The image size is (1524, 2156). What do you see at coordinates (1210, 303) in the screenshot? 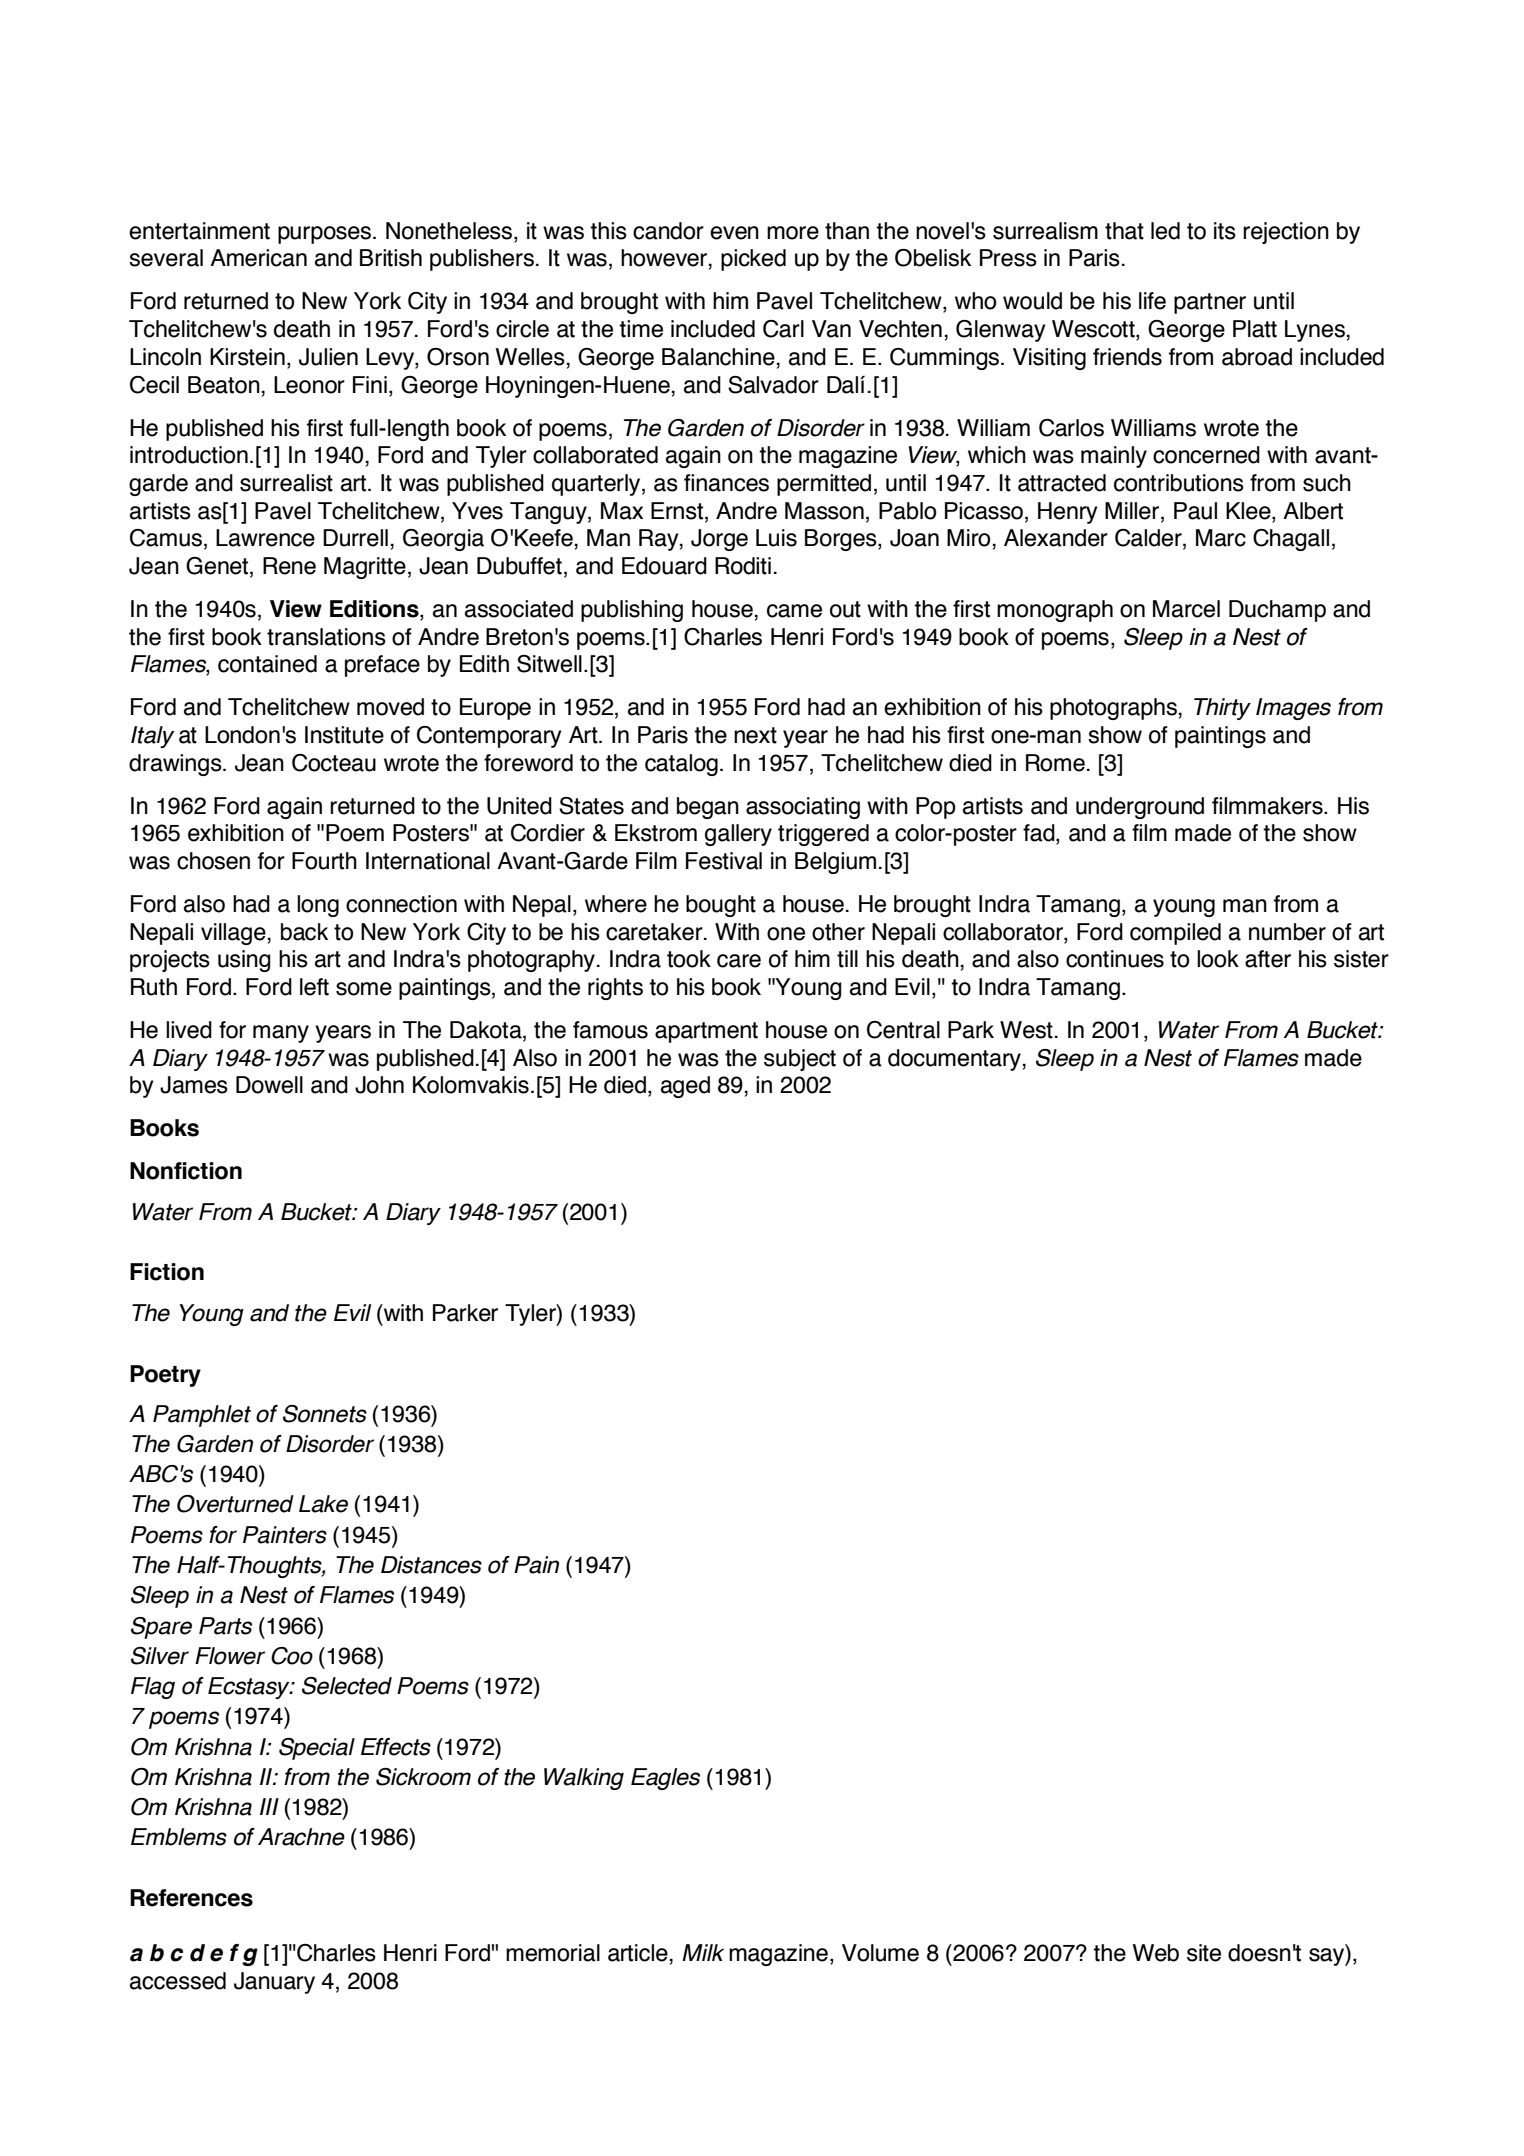
I see `partner` at bounding box center [1210, 303].
